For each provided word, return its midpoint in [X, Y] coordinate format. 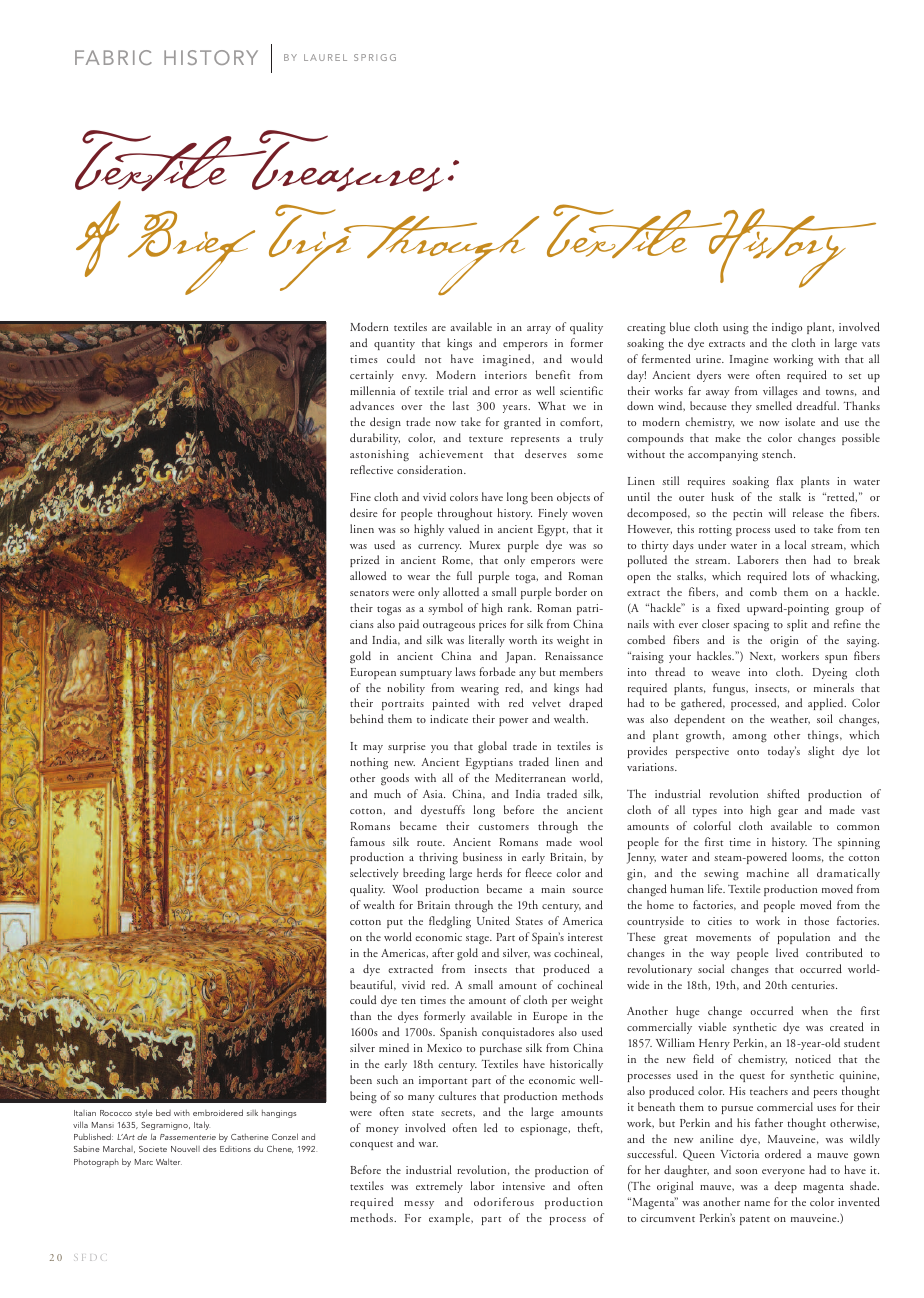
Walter [169, 1161]
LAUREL [325, 57]
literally [487, 641]
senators [369, 593]
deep [785, 1187]
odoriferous [504, 1201]
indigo [787, 328]
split [797, 625]
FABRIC [113, 57]
